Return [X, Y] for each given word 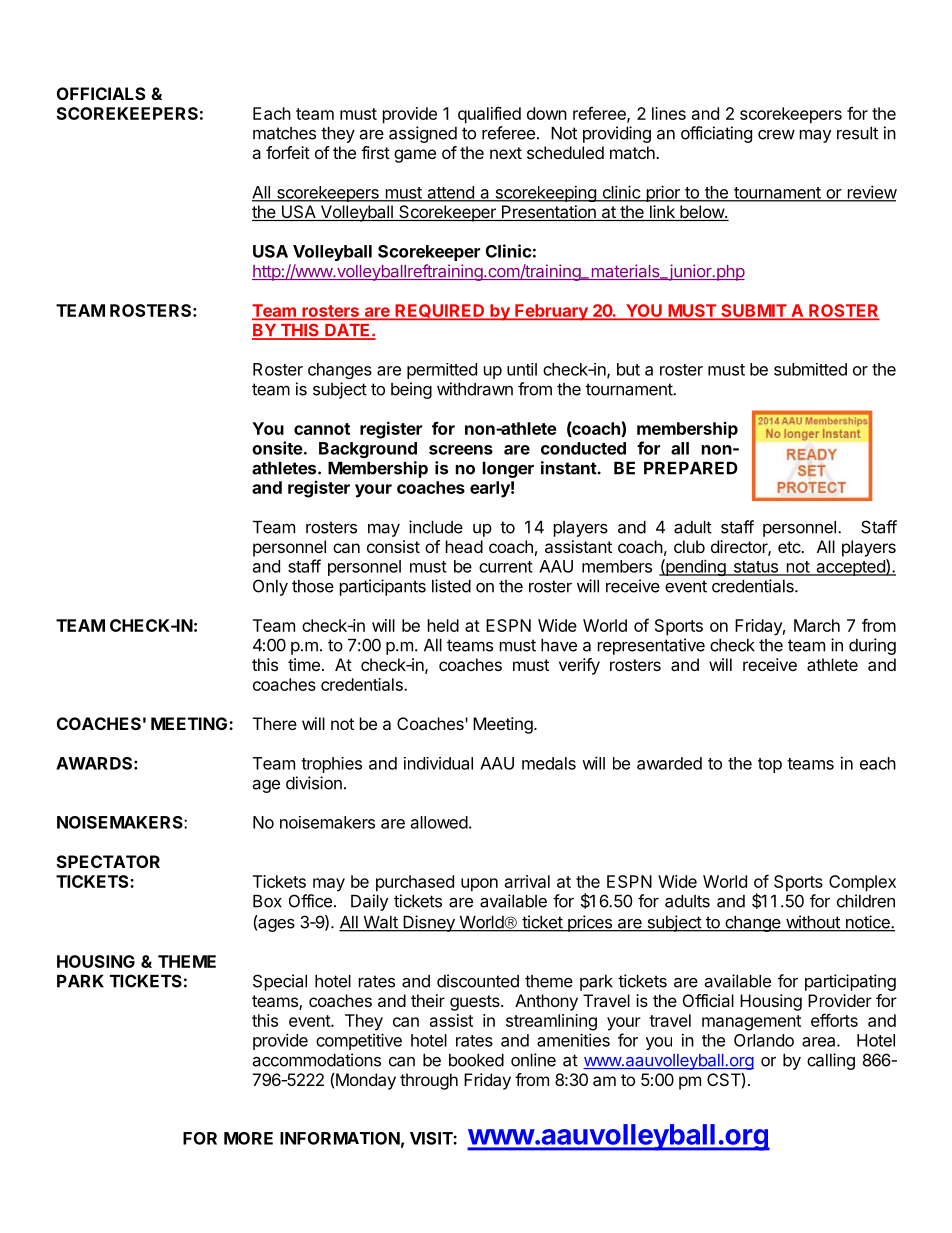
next [506, 153]
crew [776, 134]
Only [270, 587]
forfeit [288, 152]
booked [476, 1060]
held [443, 625]
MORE [248, 1138]
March [817, 625]
